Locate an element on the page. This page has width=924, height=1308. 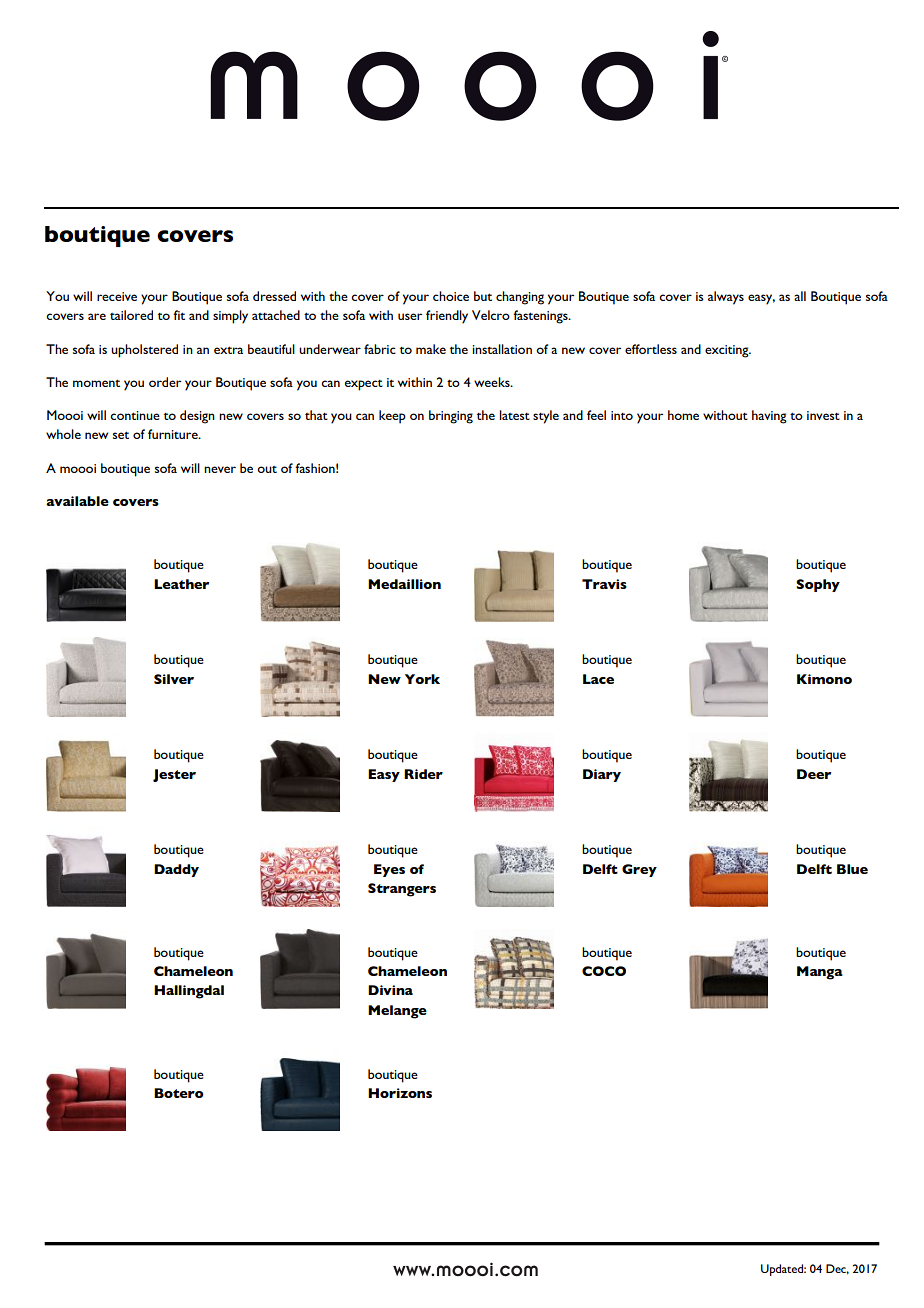
Jester is located at coordinates (174, 775).
